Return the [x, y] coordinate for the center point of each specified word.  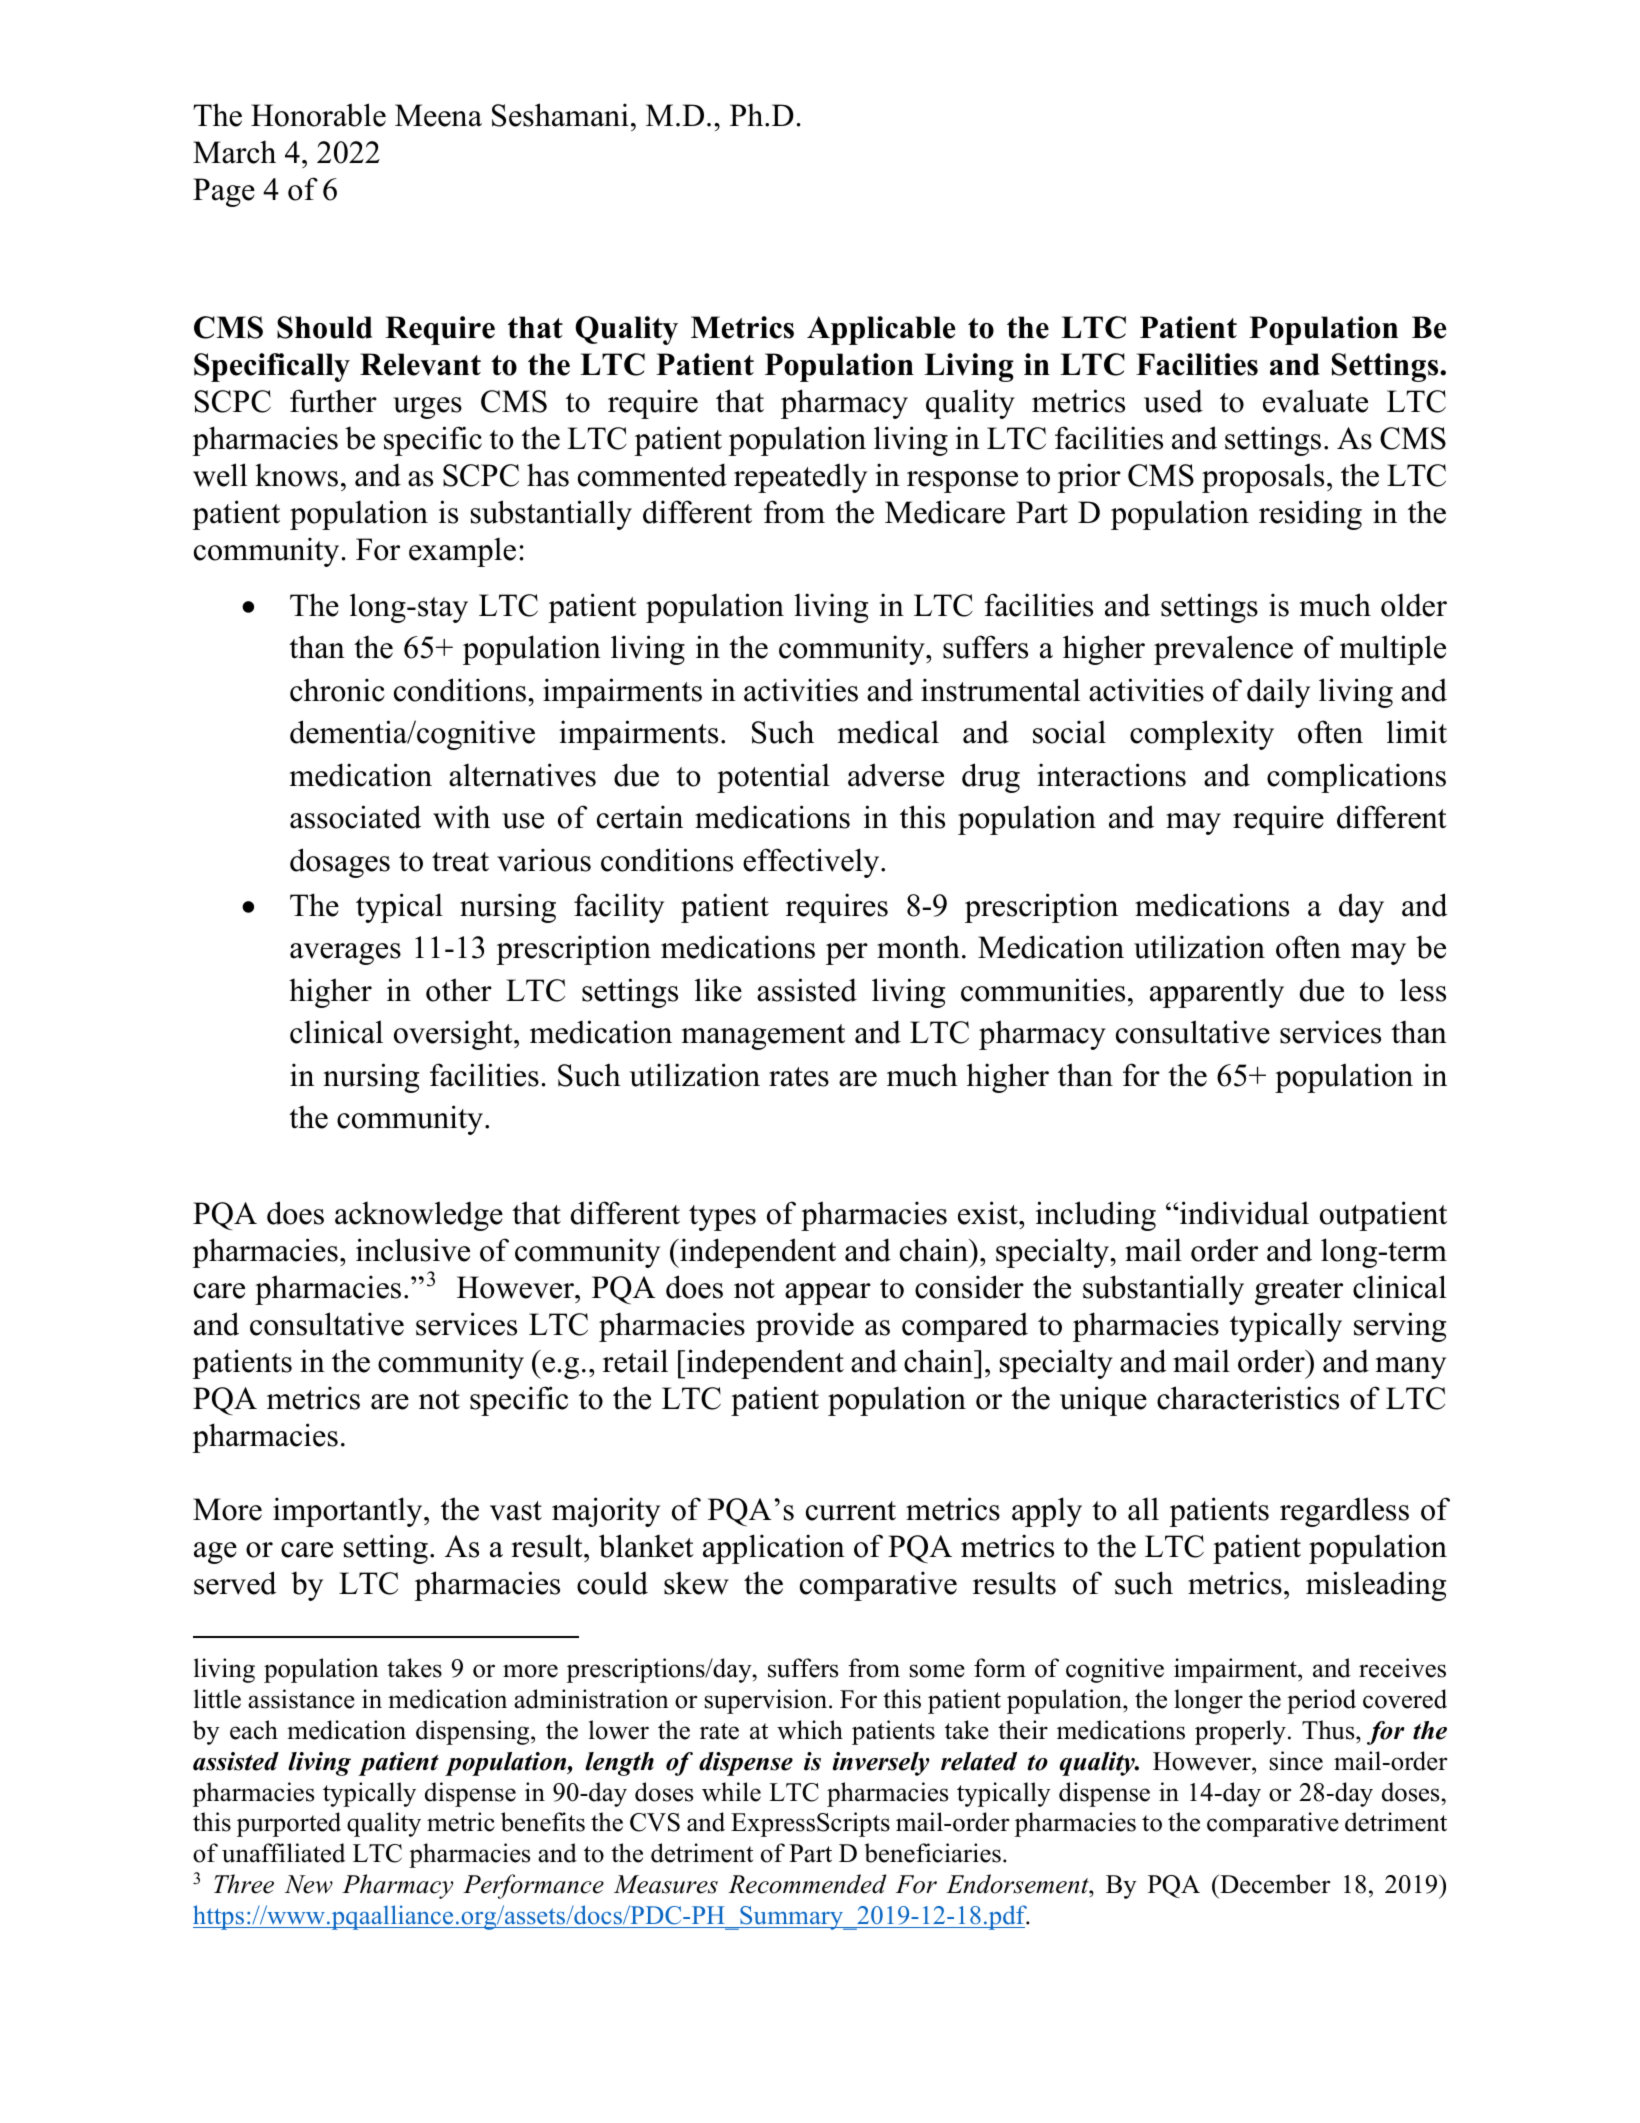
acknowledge [419, 1216]
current [851, 1511]
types [722, 1218]
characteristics [1248, 1398]
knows [296, 475]
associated [355, 817]
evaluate [1315, 401]
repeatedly [800, 478]
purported [289, 1824]
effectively [812, 863]
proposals [1263, 478]
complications [1356, 778]
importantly [349, 1512]
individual [1243, 1213]
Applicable [881, 330]
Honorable [318, 115]
